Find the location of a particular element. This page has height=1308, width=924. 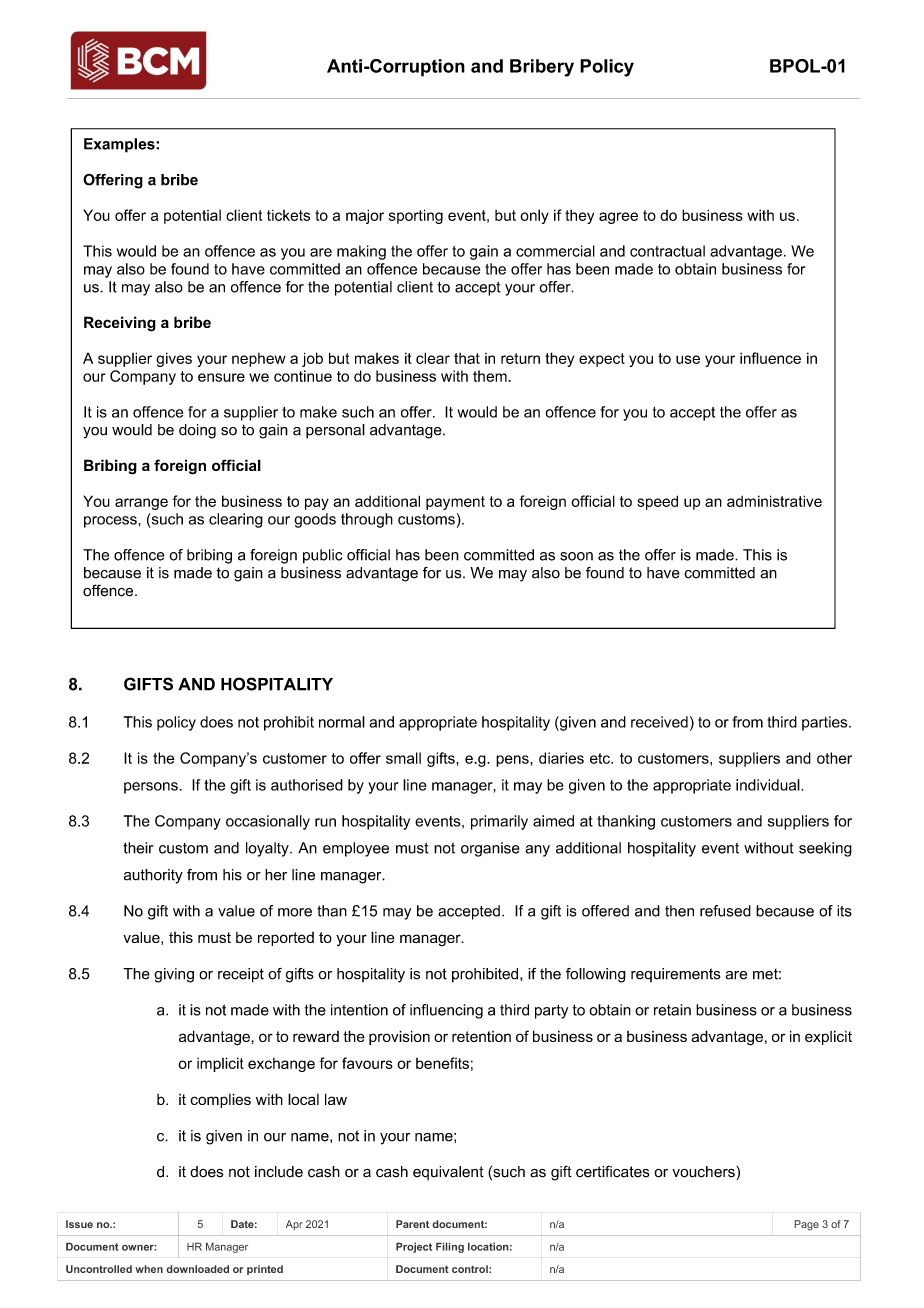

when is located at coordinates (149, 1269).
